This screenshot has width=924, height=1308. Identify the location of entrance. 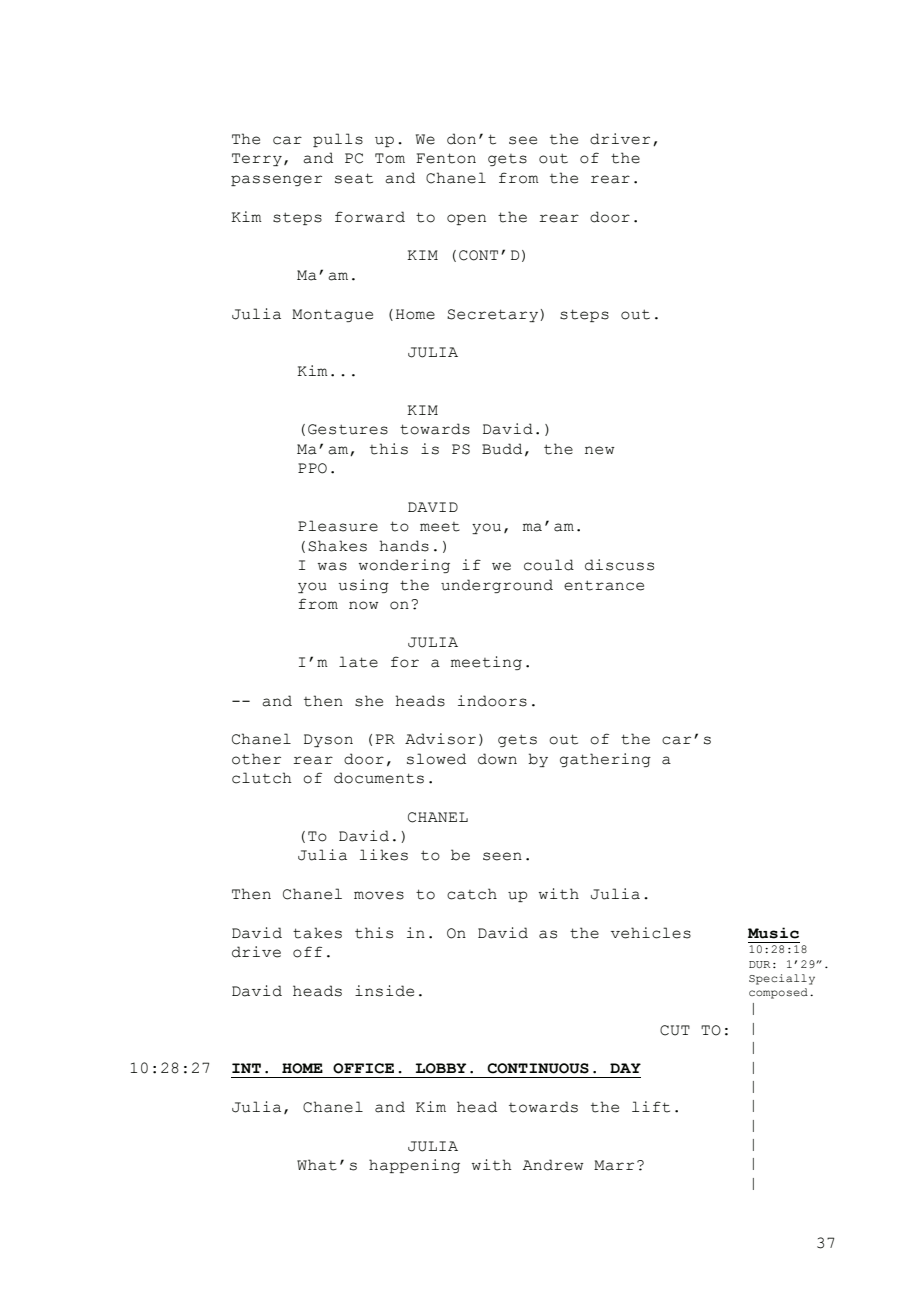
(604, 585).
